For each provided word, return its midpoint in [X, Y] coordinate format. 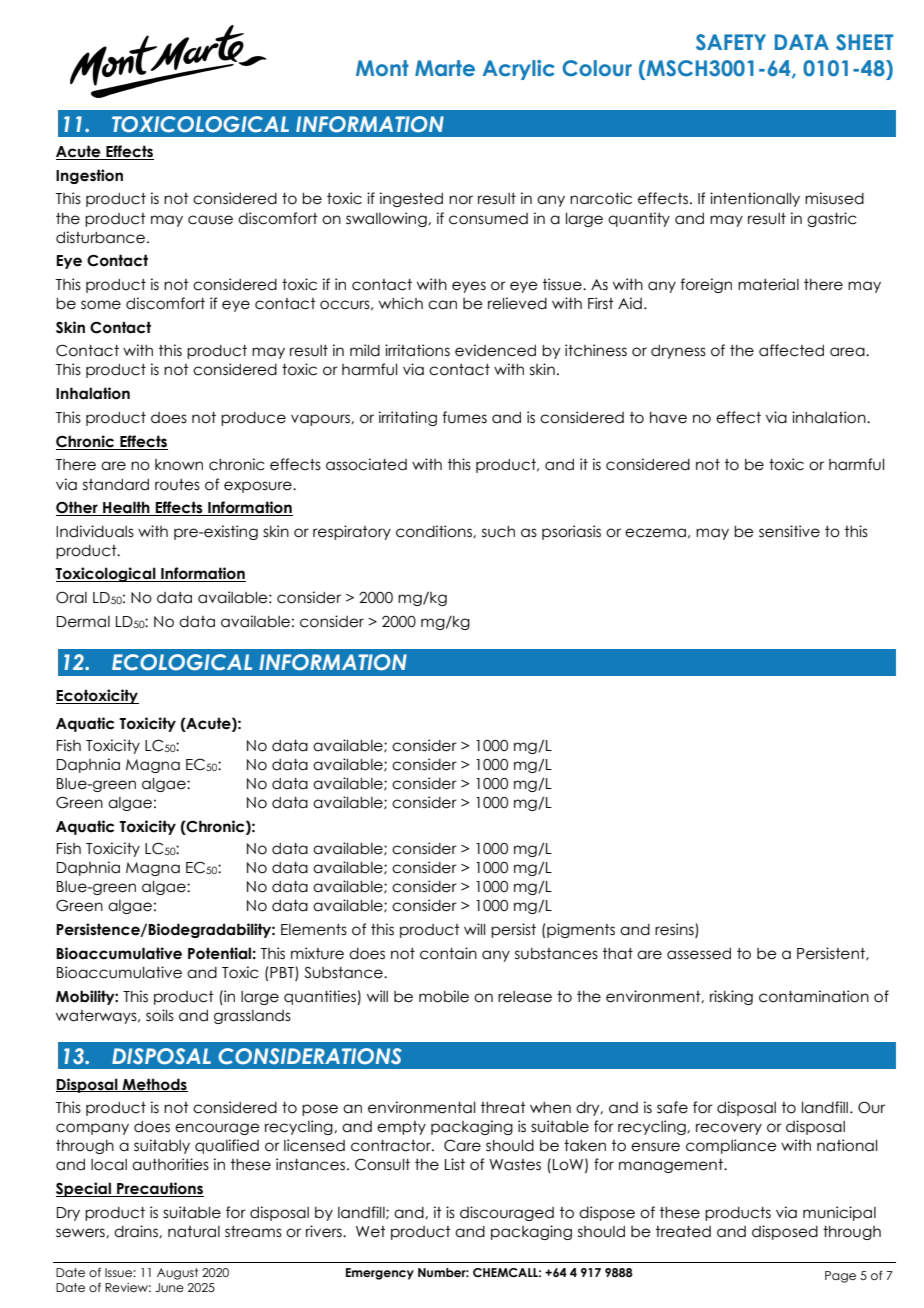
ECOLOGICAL [182, 662]
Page [840, 1277]
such [498, 532]
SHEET [864, 42]
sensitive [789, 531]
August [177, 1274]
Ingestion [89, 176]
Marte [445, 68]
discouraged [507, 1213]
